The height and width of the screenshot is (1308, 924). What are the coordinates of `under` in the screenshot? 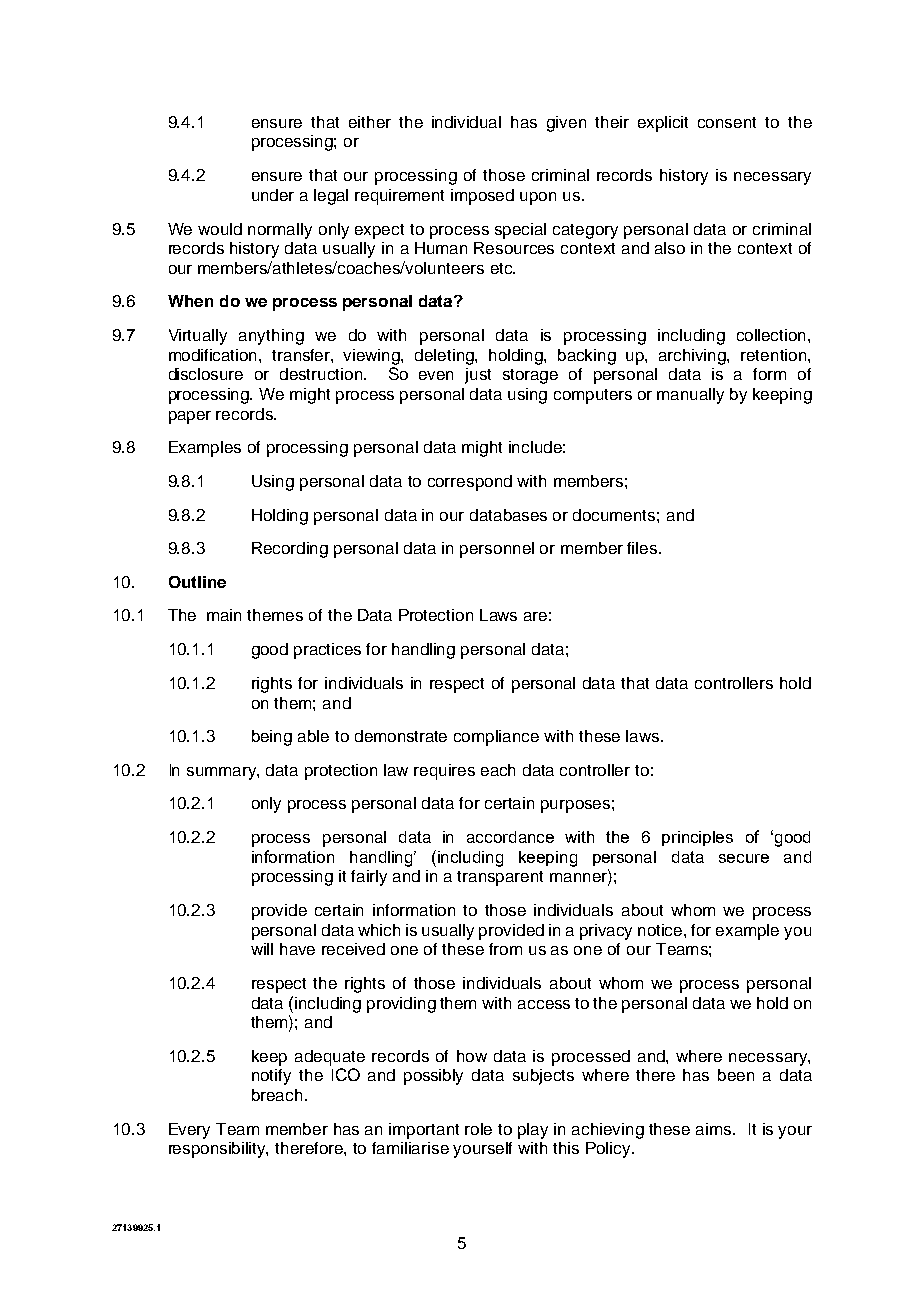 It's located at (273, 195).
